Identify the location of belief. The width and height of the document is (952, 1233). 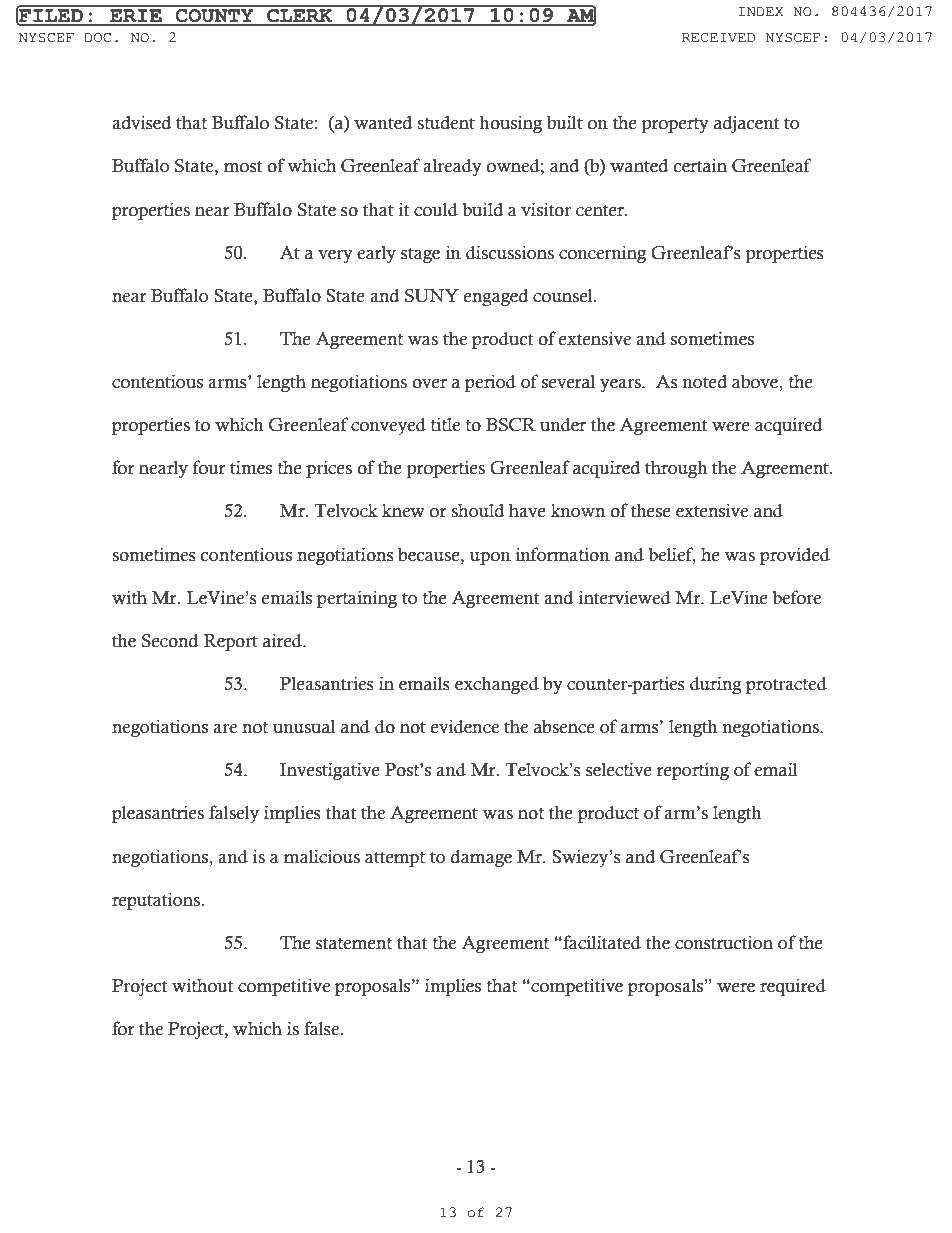
(672, 555).
